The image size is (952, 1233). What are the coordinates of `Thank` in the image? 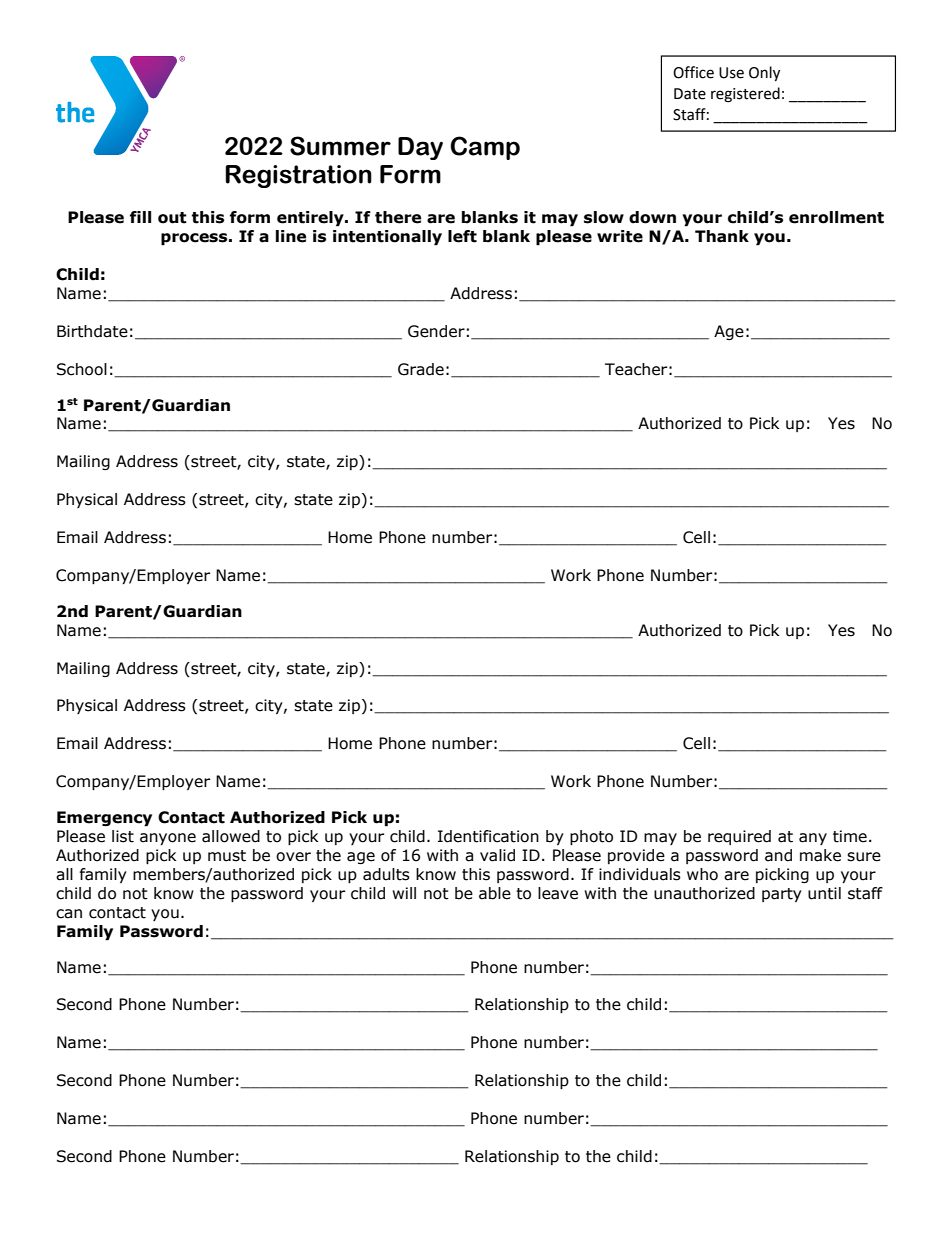 It's located at (722, 236).
